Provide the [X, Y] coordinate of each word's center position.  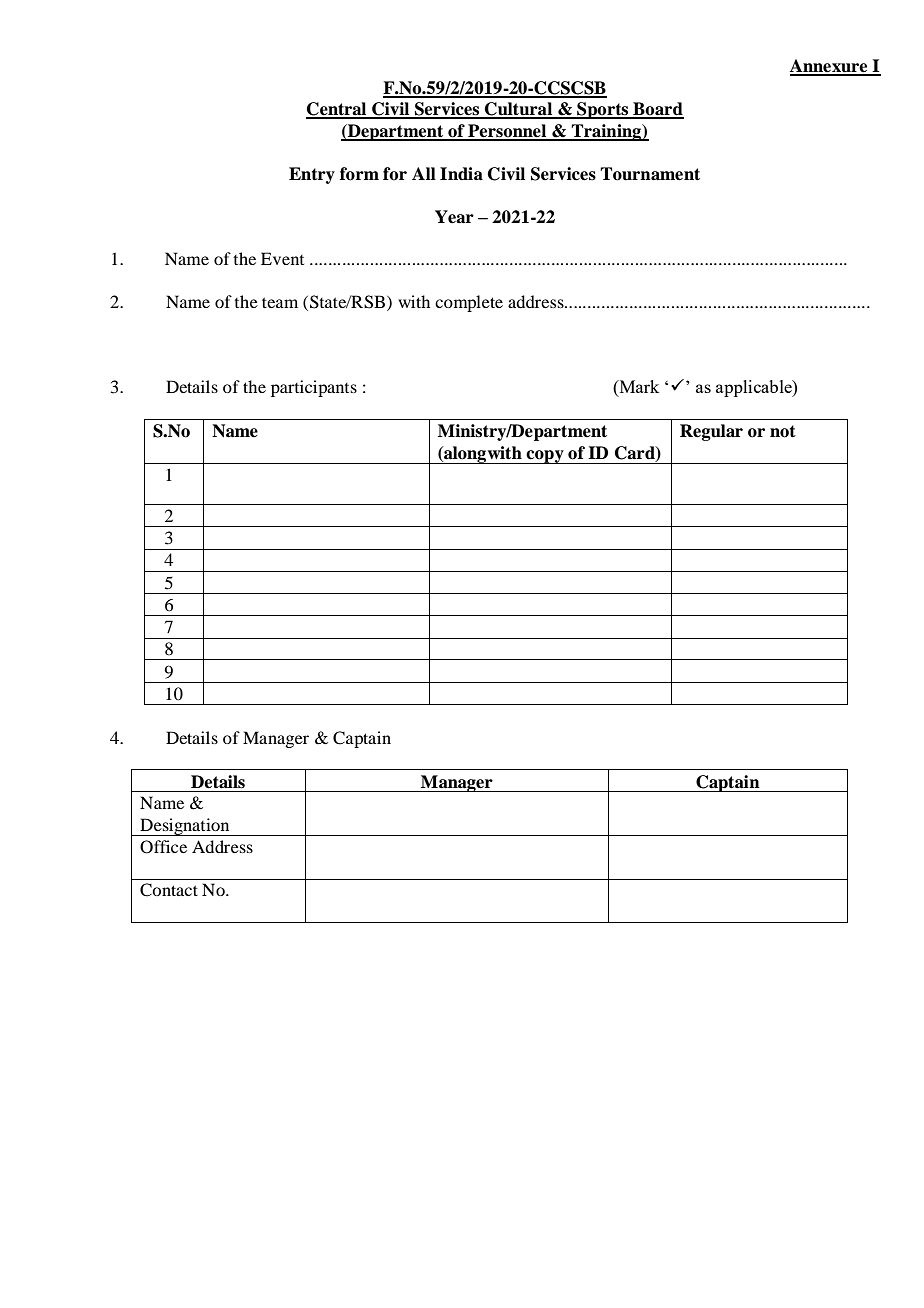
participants [314, 388]
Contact [169, 890]
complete [469, 303]
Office [163, 847]
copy [545, 457]
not [783, 431]
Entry [312, 175]
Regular [711, 432]
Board [657, 110]
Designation [185, 827]
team [280, 302]
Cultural [519, 110]
